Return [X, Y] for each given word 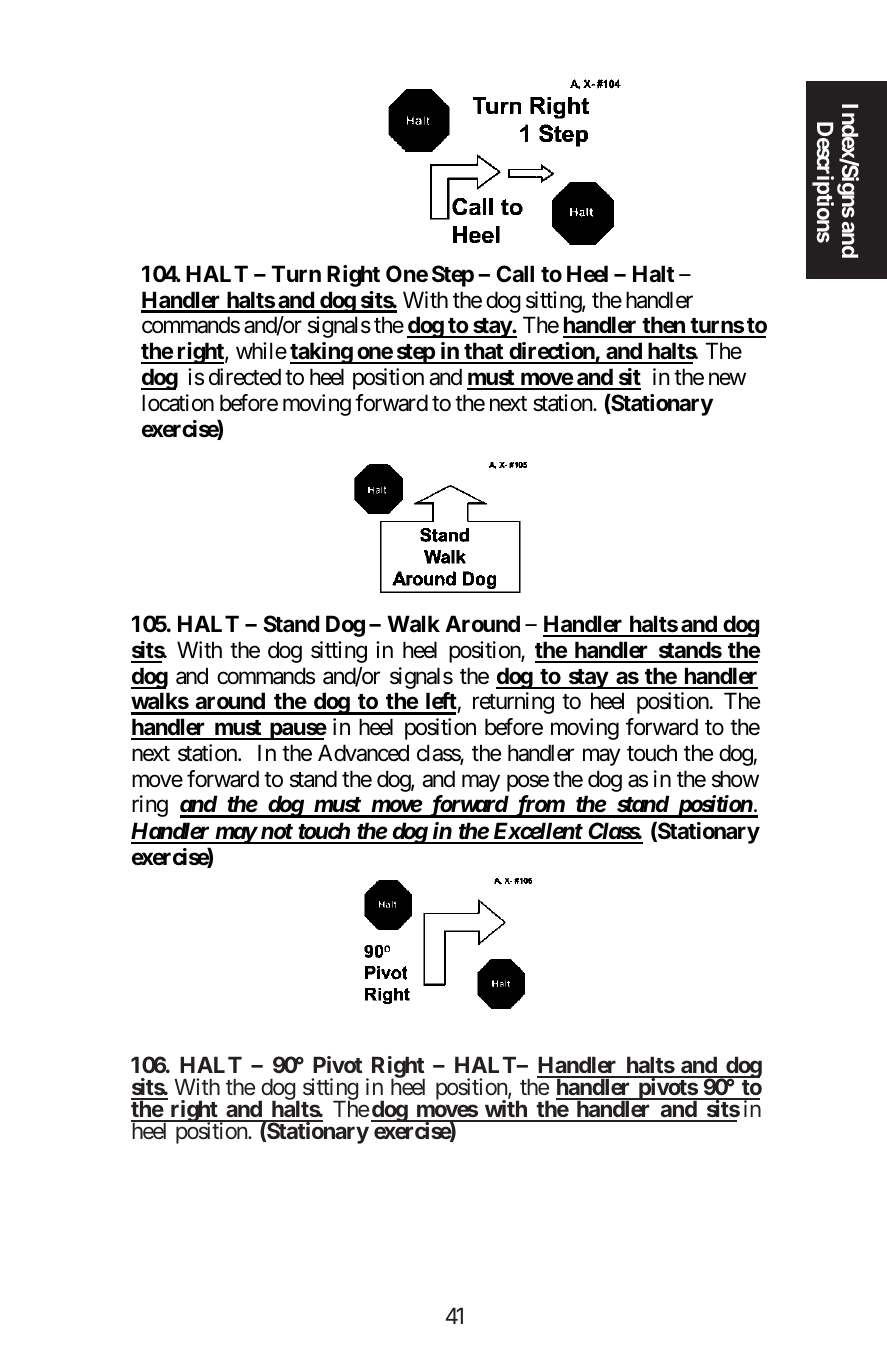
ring [150, 806]
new [727, 379]
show [735, 779]
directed [245, 377]
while [261, 351]
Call [515, 273]
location [178, 403]
